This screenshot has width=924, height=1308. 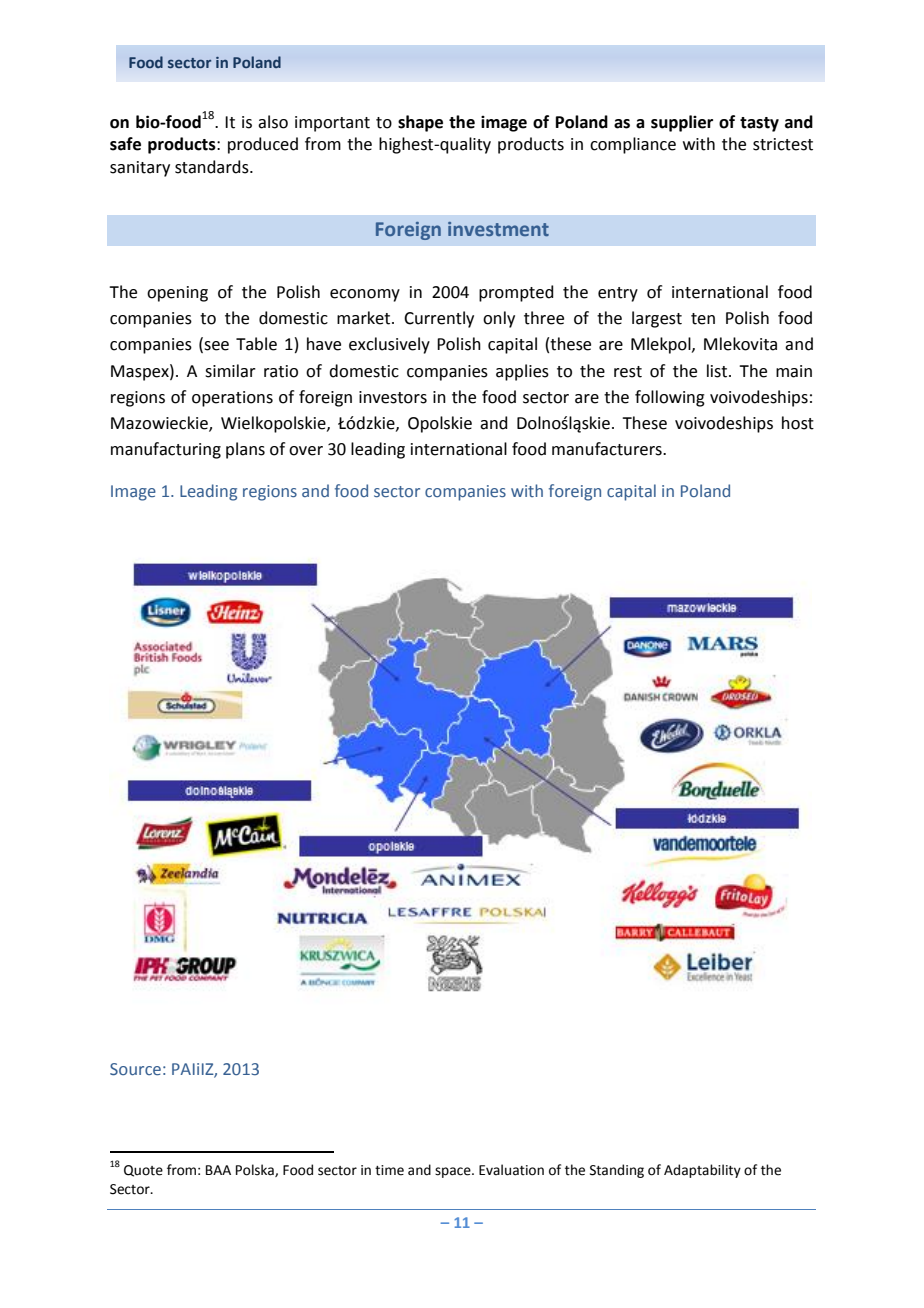 What do you see at coordinates (682, 123) in the screenshot?
I see `supplier` at bounding box center [682, 123].
